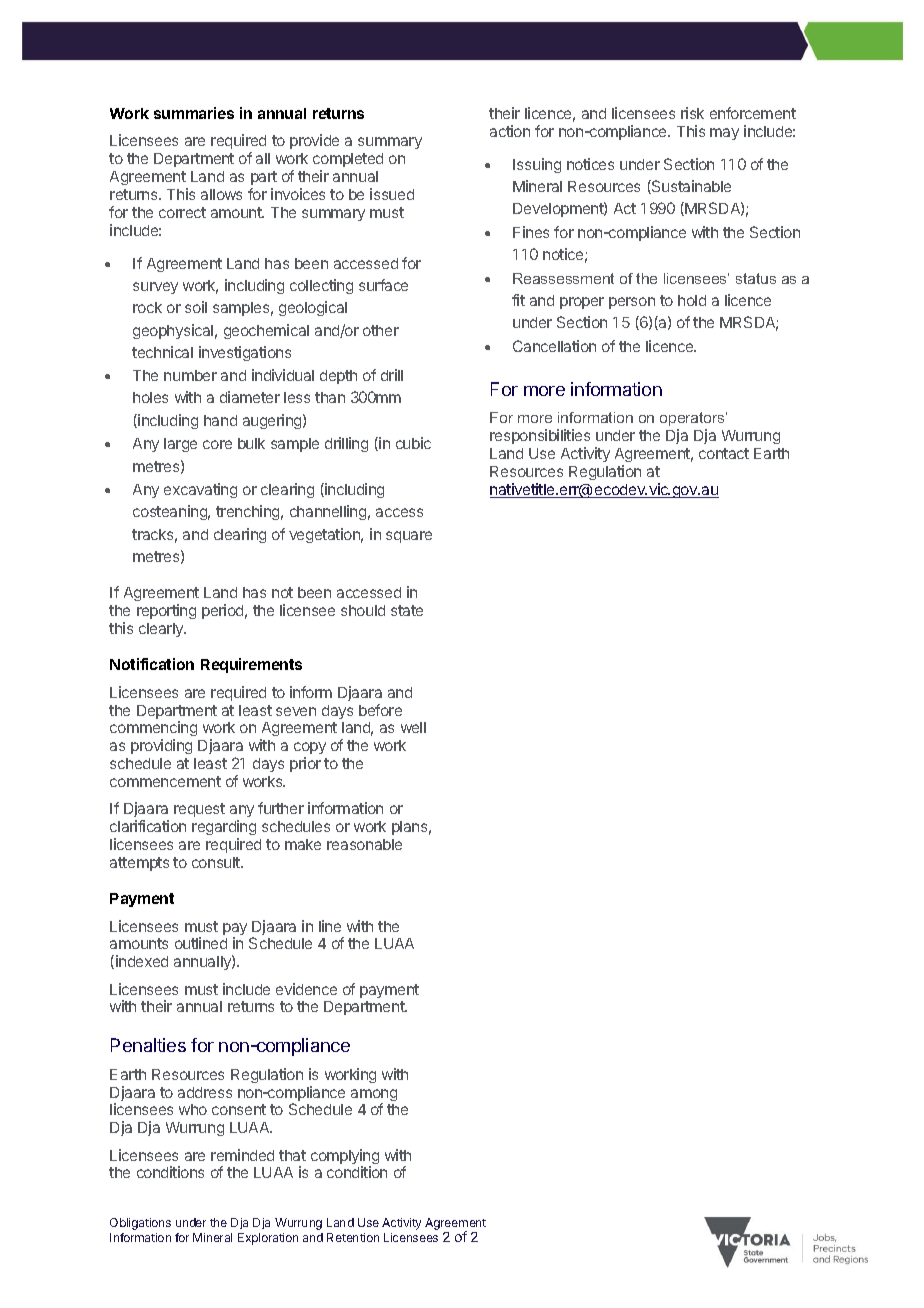  Describe the element at coordinates (242, 1155) in the screenshot. I see `reminded` at that location.
